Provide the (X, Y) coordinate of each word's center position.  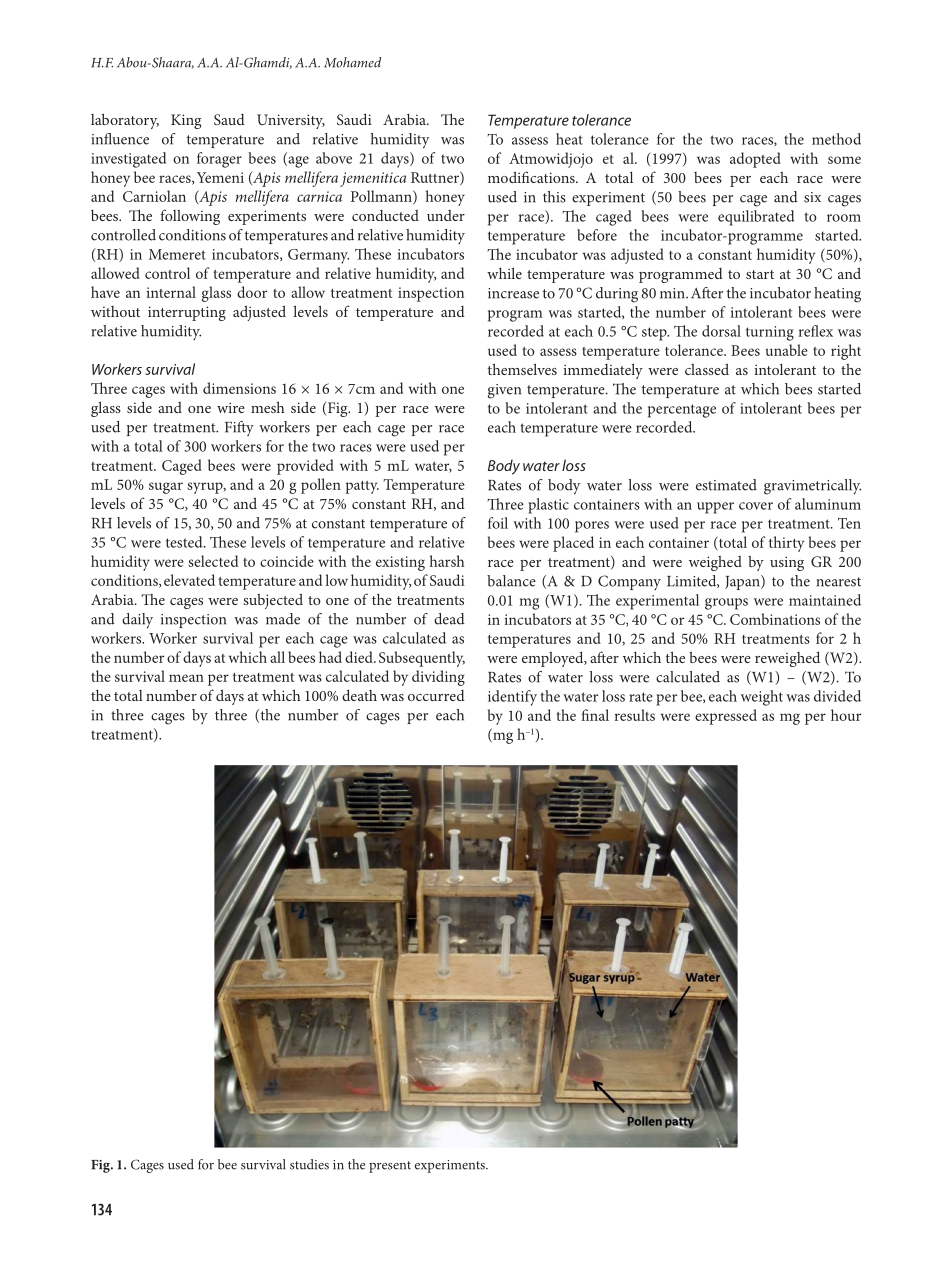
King (186, 121)
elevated (189, 580)
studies (309, 1164)
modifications (532, 177)
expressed (726, 717)
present (390, 1167)
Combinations (775, 619)
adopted (755, 160)
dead (449, 619)
